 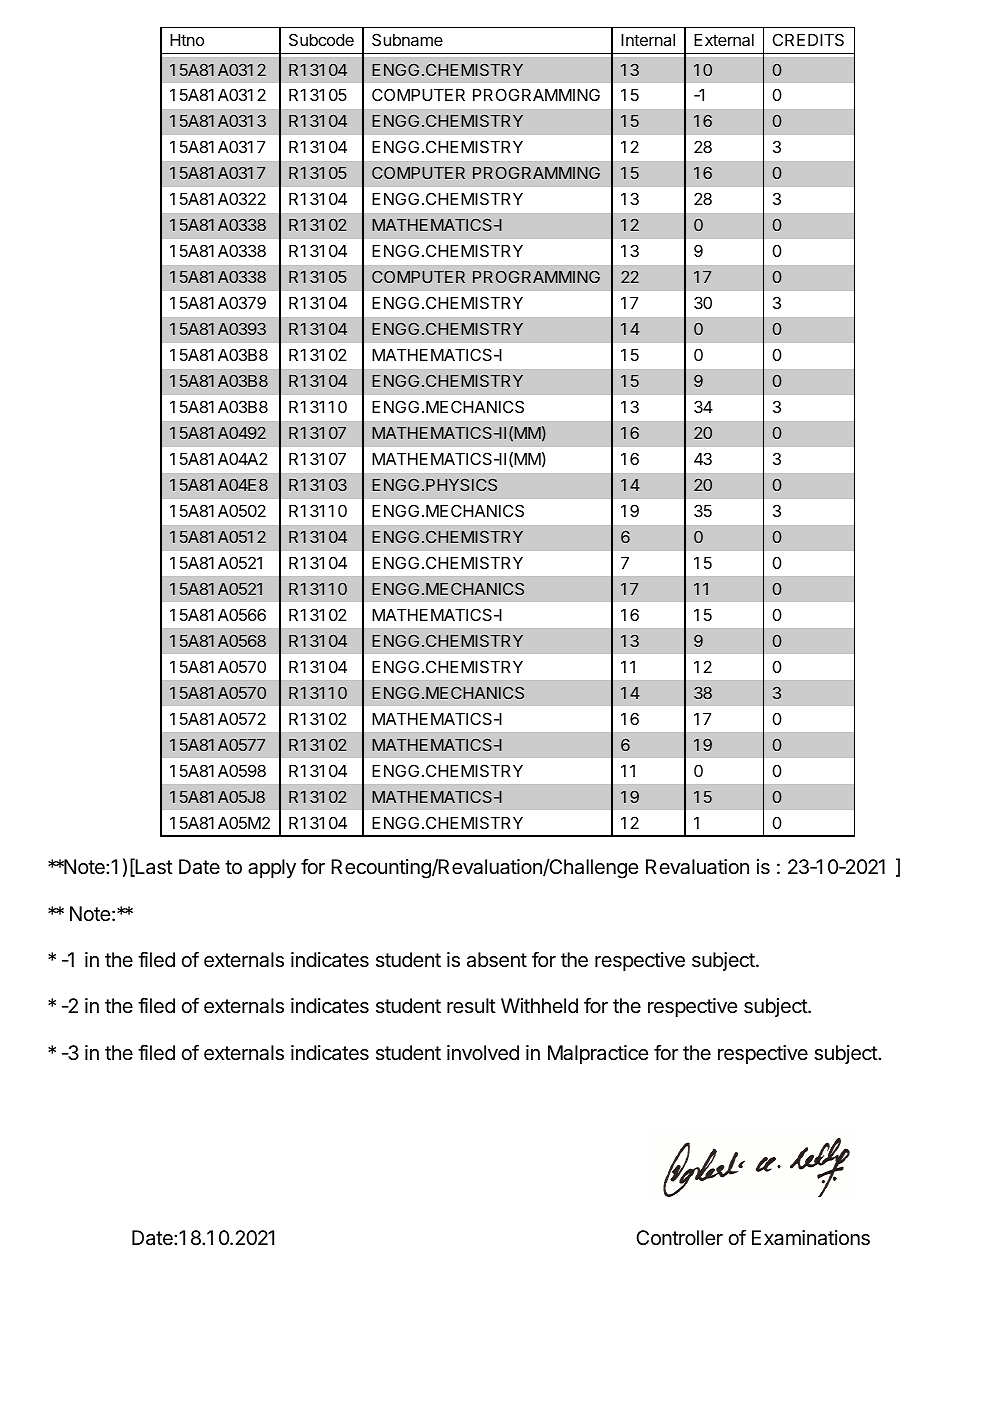 I want to click on involved, so click(x=483, y=1053).
